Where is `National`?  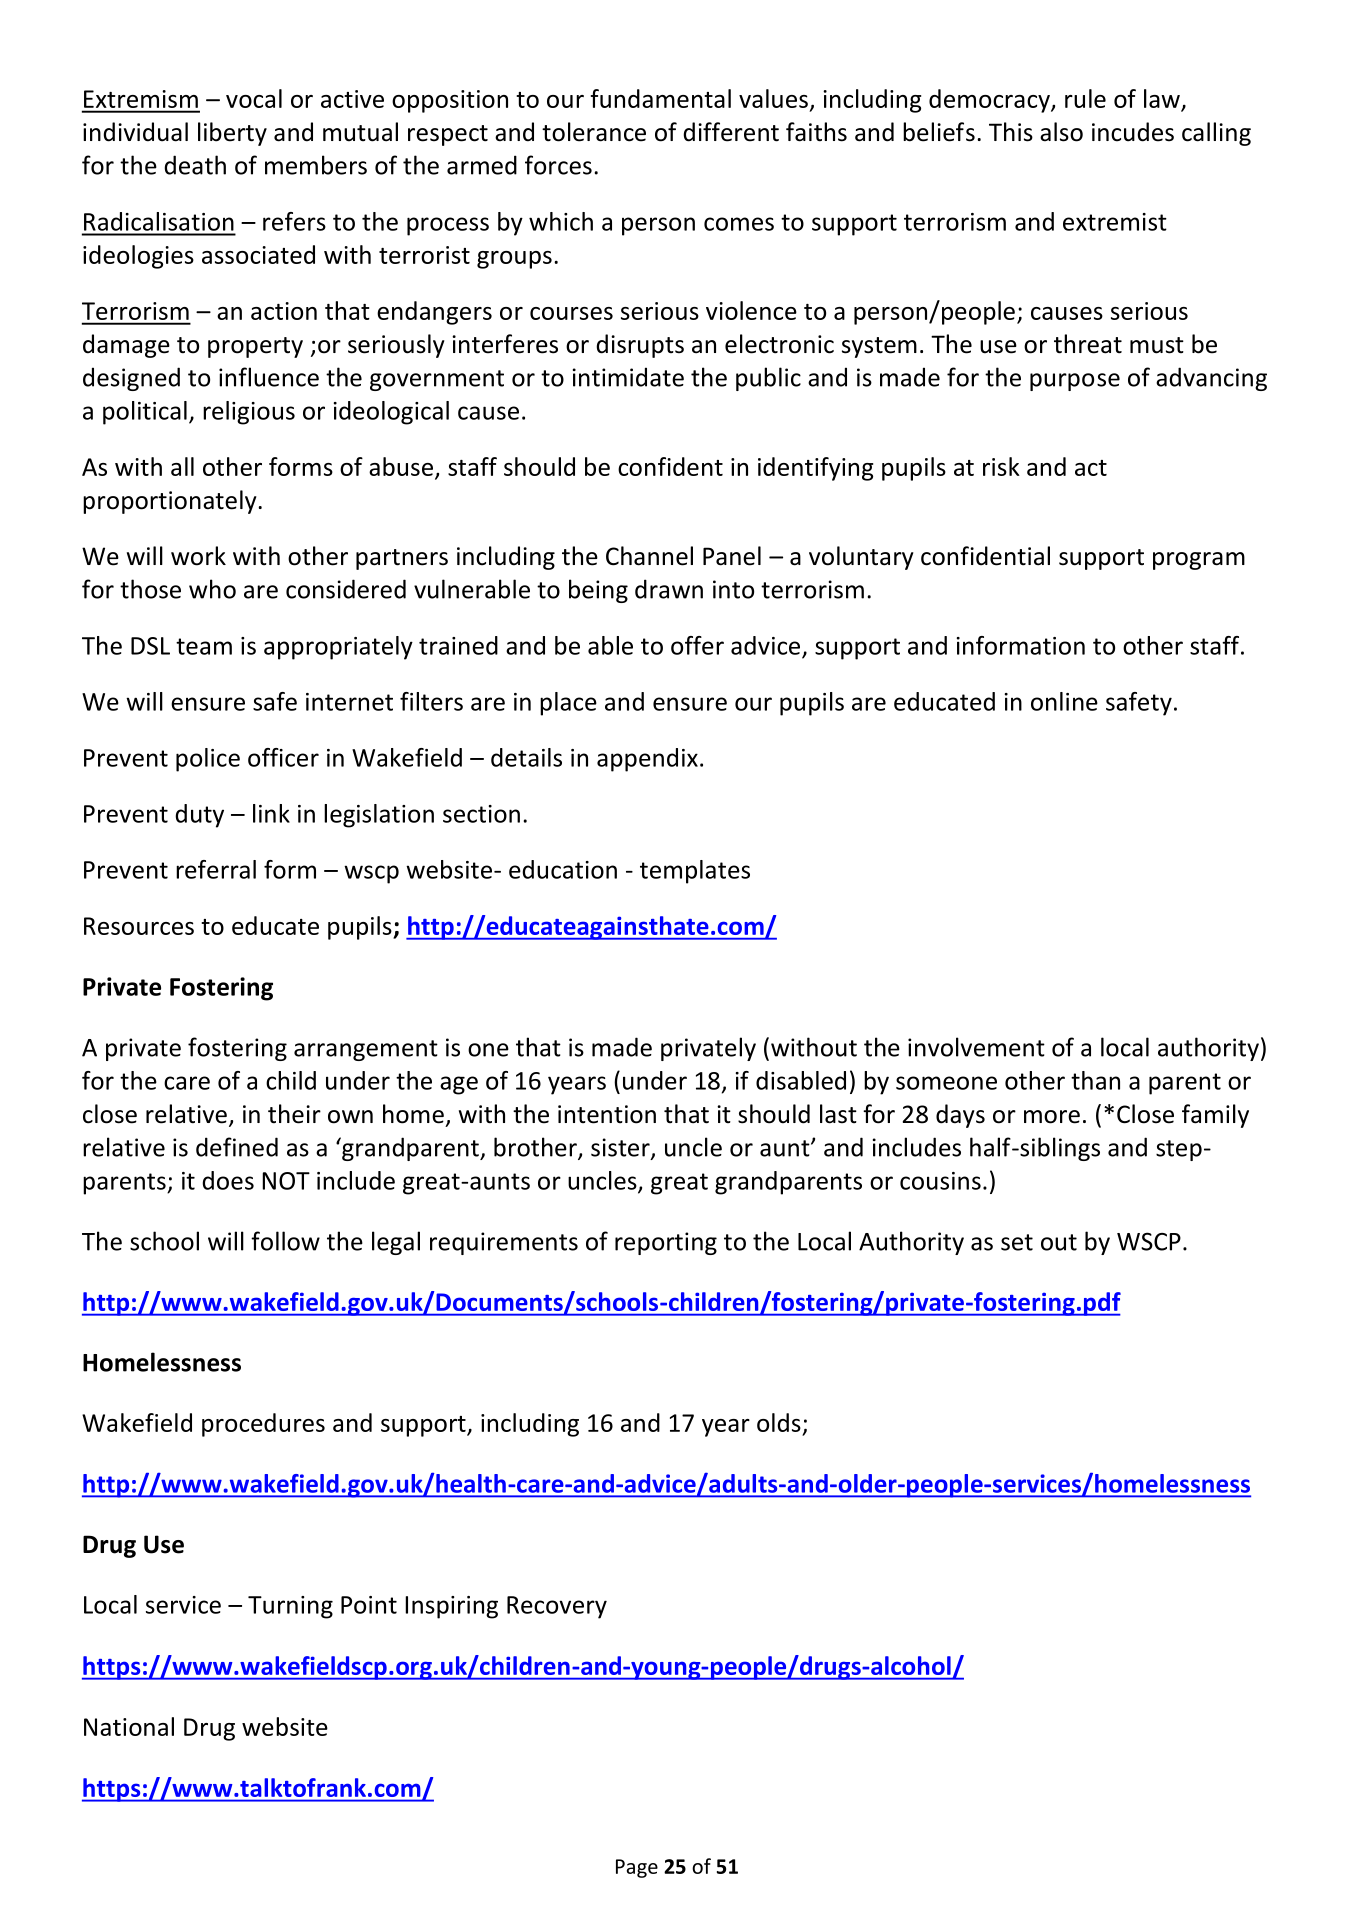 National is located at coordinates (129, 1726).
